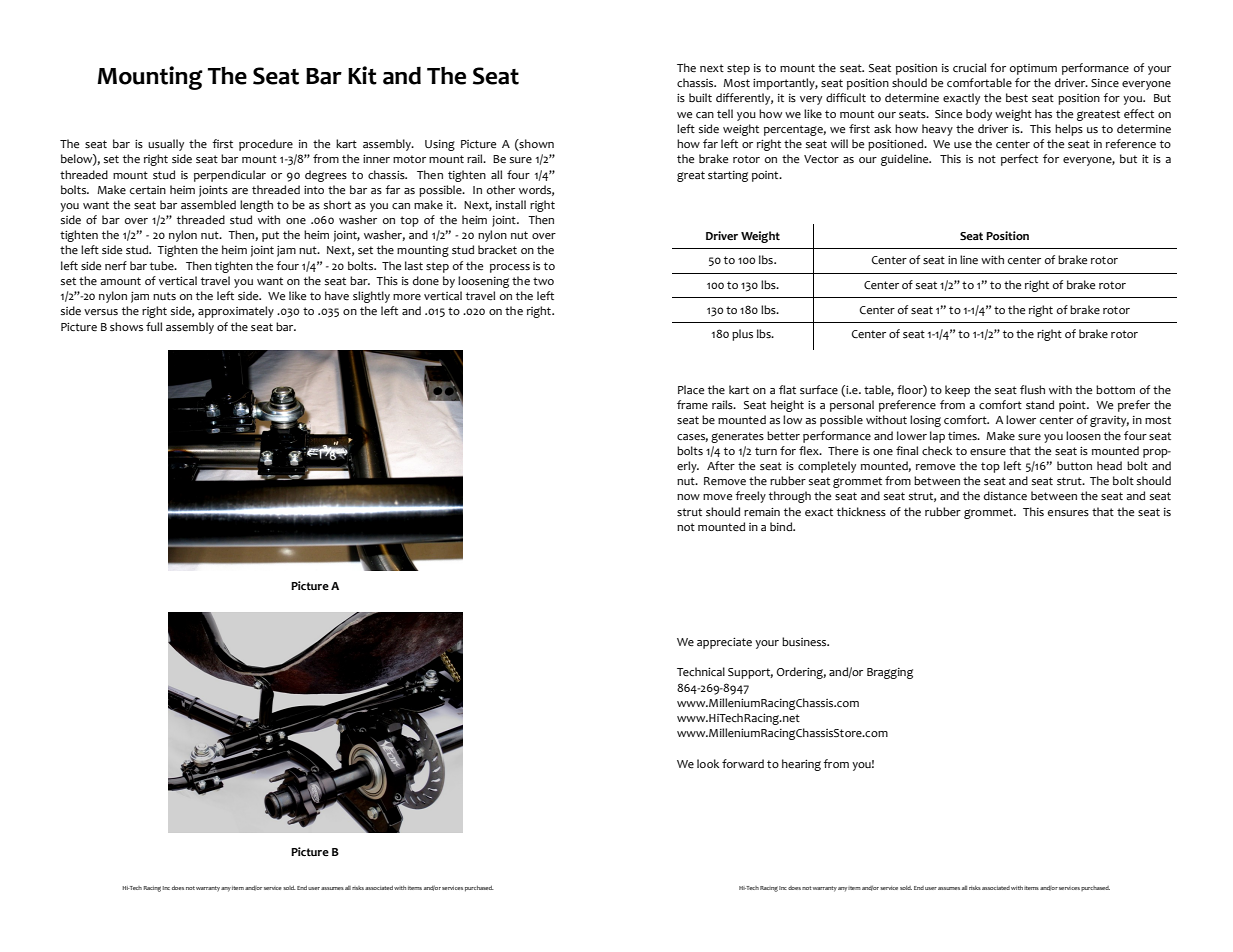 The width and height of the screenshot is (1233, 952). I want to click on full, so click(154, 326).
